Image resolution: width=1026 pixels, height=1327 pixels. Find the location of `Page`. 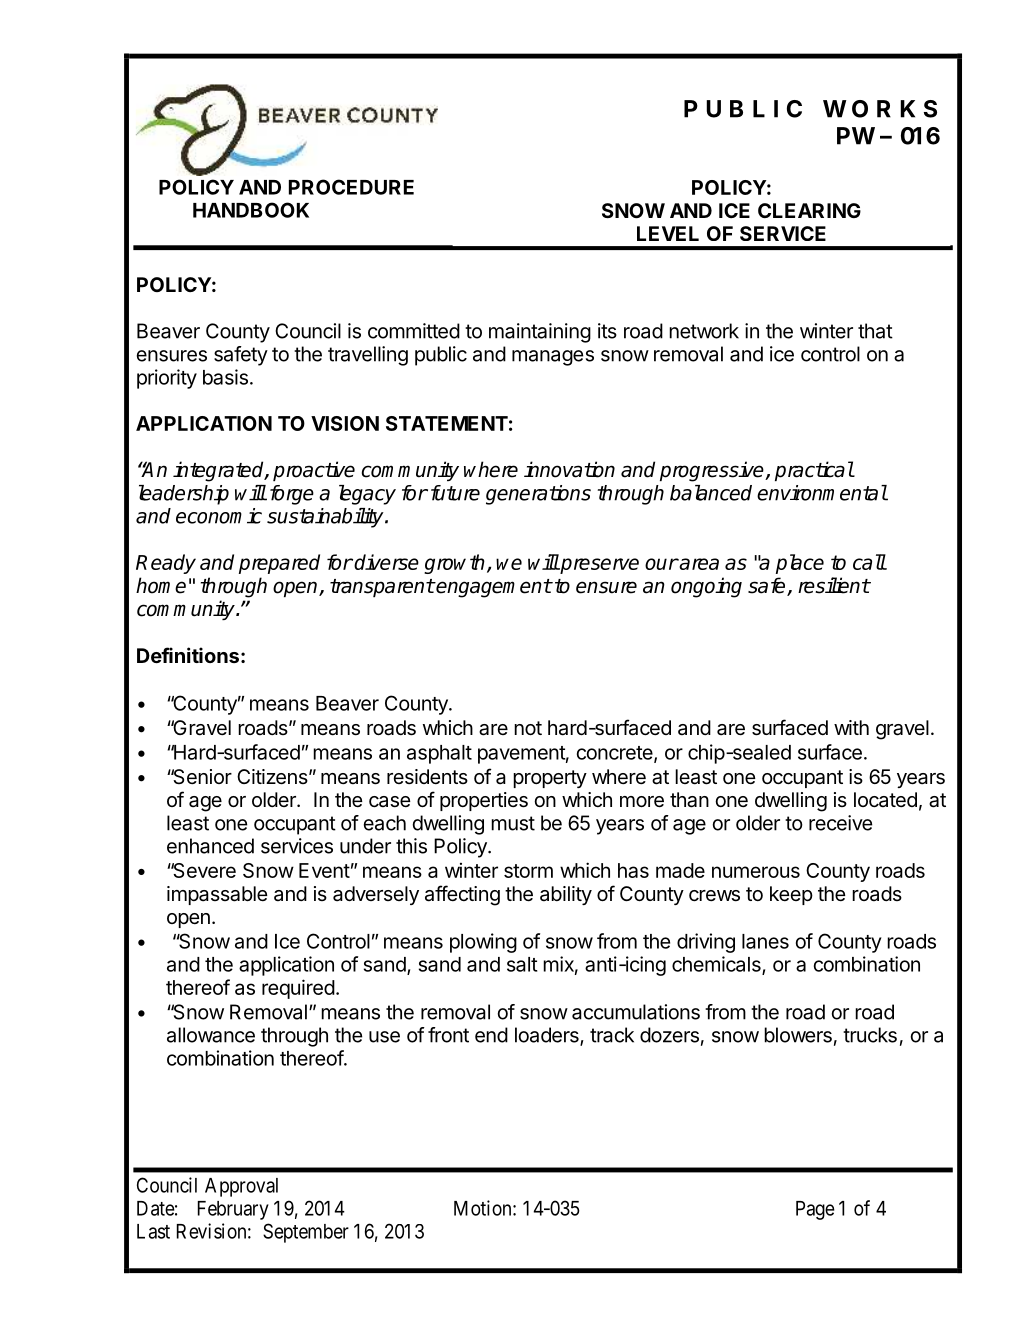

Page is located at coordinates (815, 1210).
